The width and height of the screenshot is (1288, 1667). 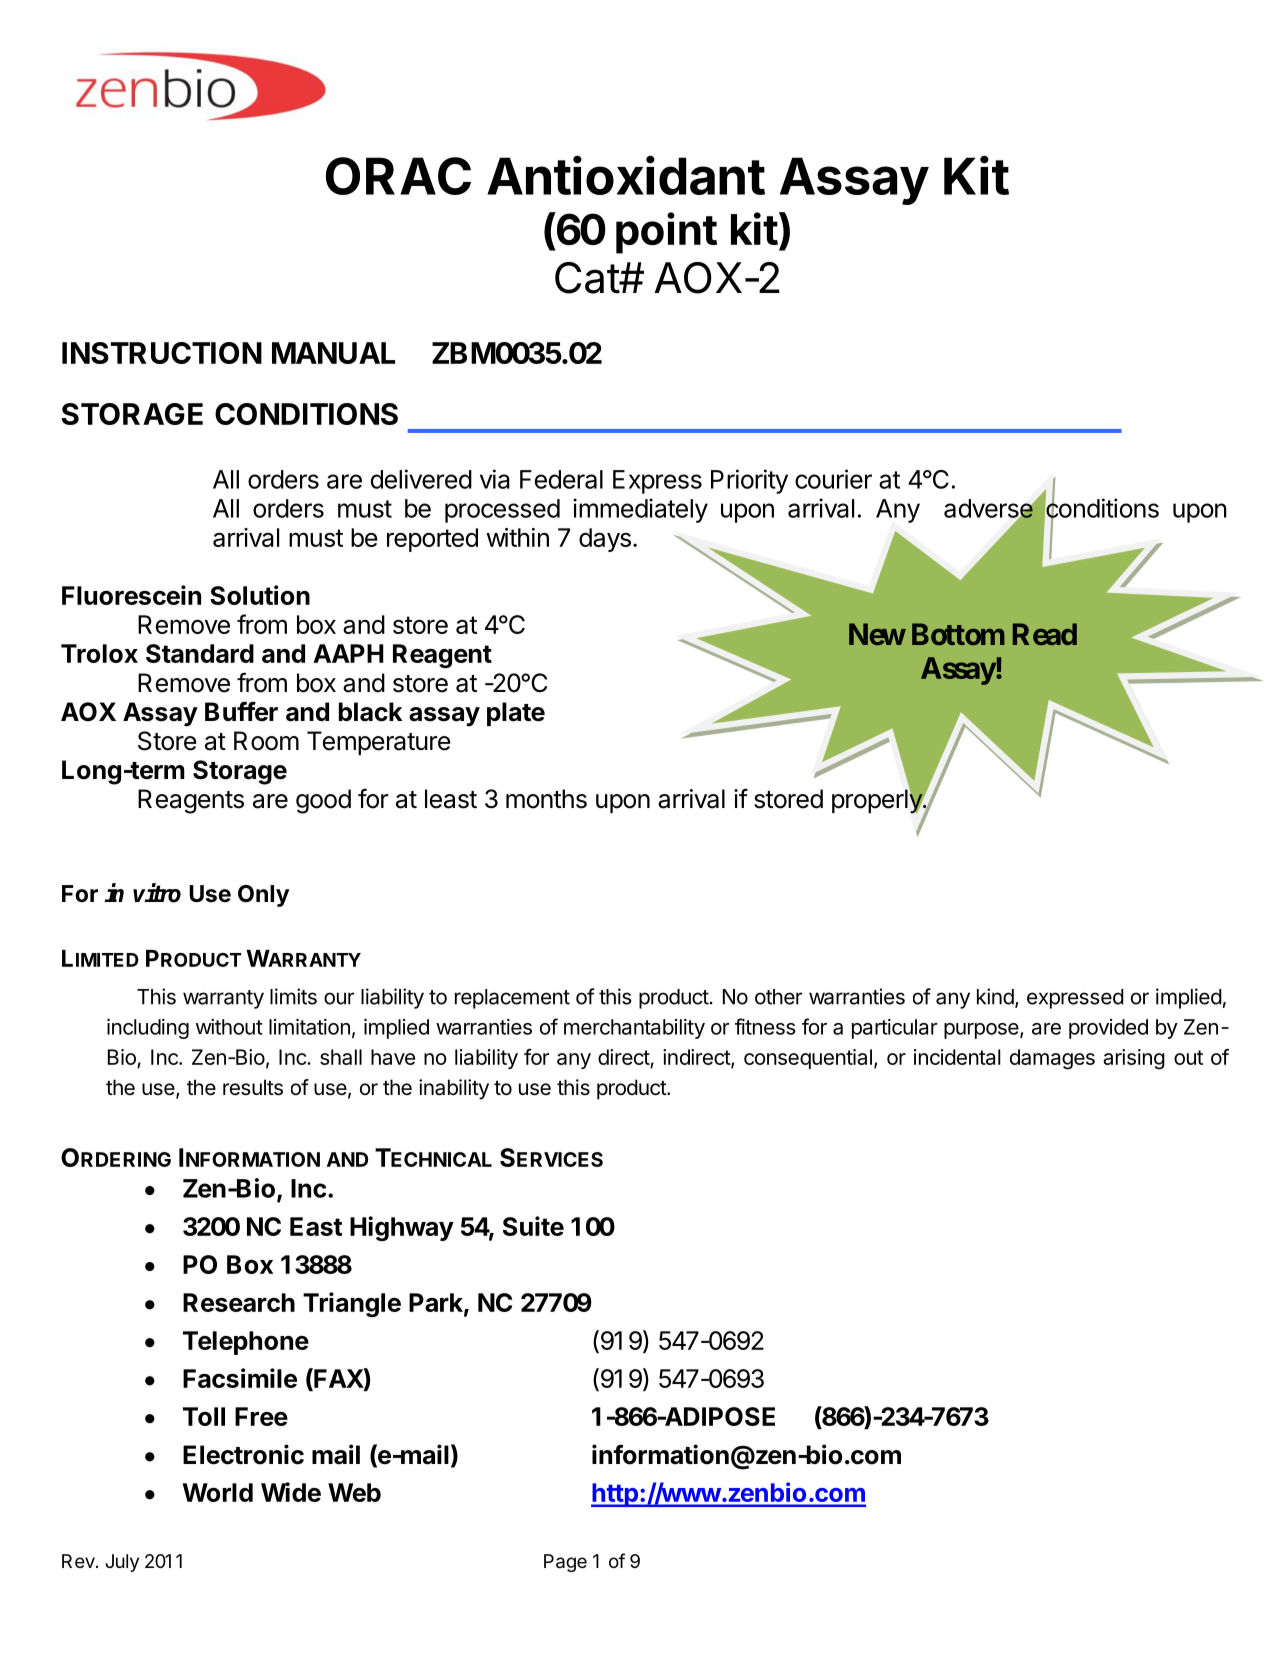 What do you see at coordinates (253, 1087) in the screenshot?
I see `results` at bounding box center [253, 1087].
